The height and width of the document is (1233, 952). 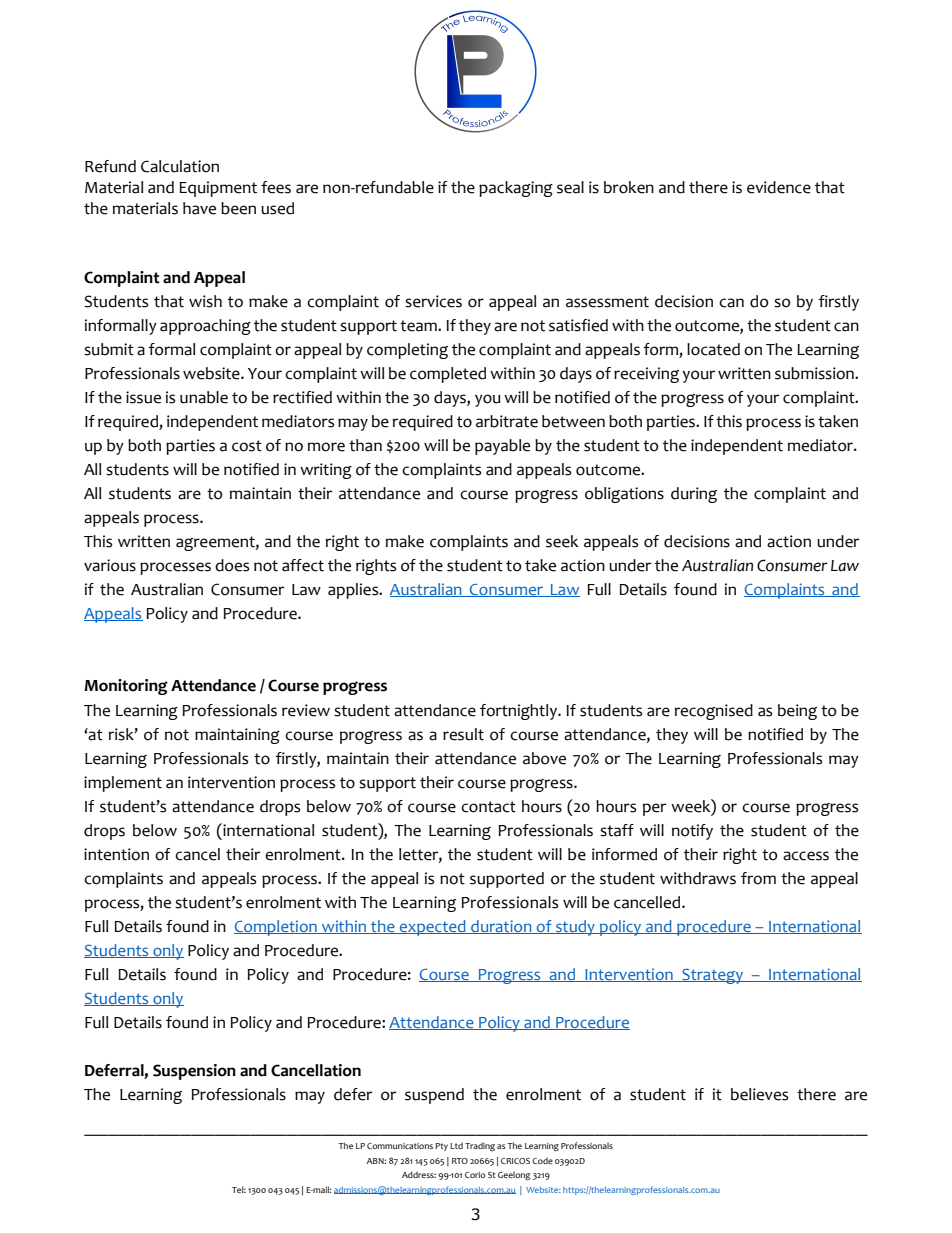 I want to click on have, so click(x=199, y=208).
